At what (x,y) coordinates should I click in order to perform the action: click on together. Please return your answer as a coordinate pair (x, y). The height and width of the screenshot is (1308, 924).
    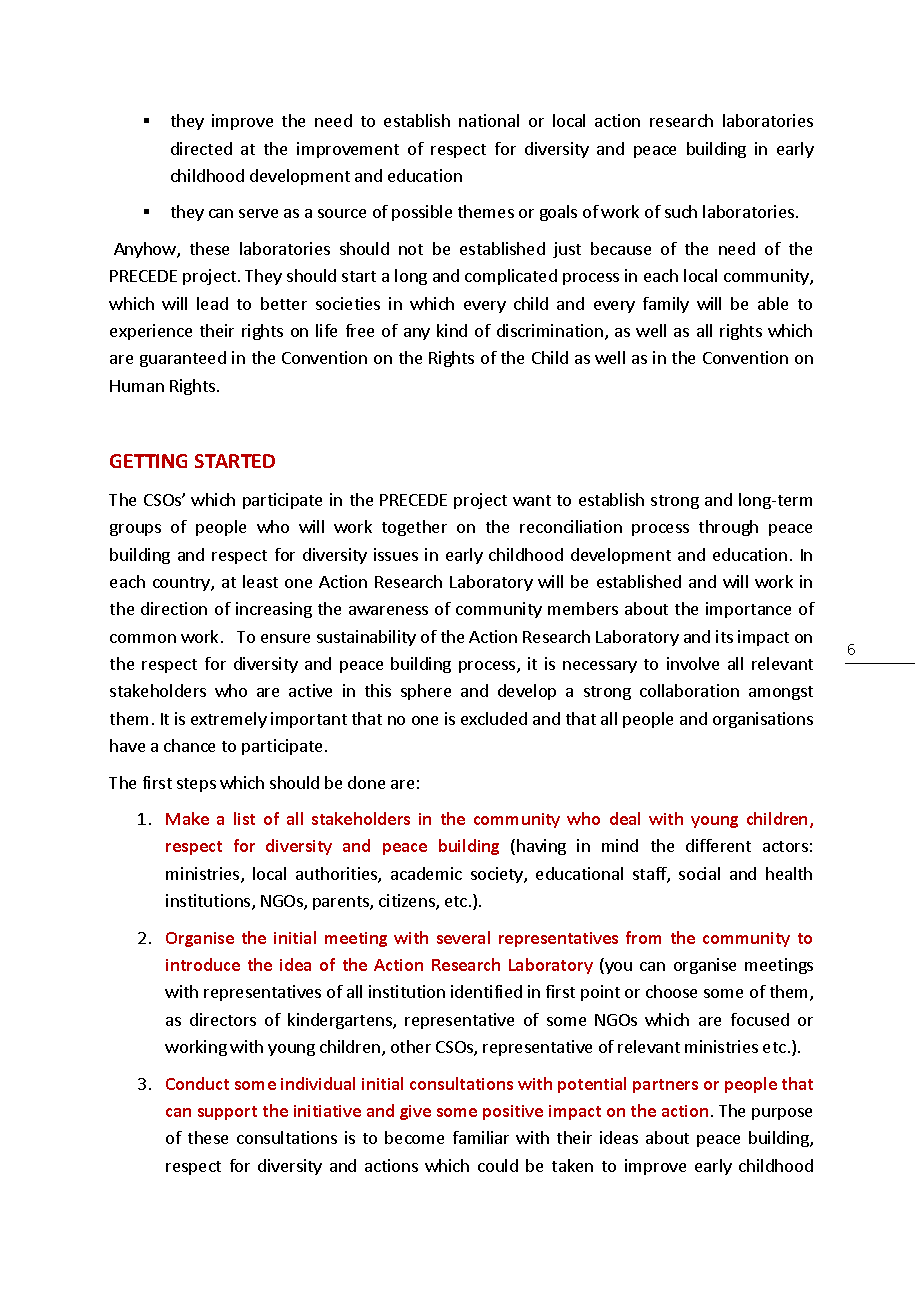
    Looking at the image, I should click on (414, 528).
